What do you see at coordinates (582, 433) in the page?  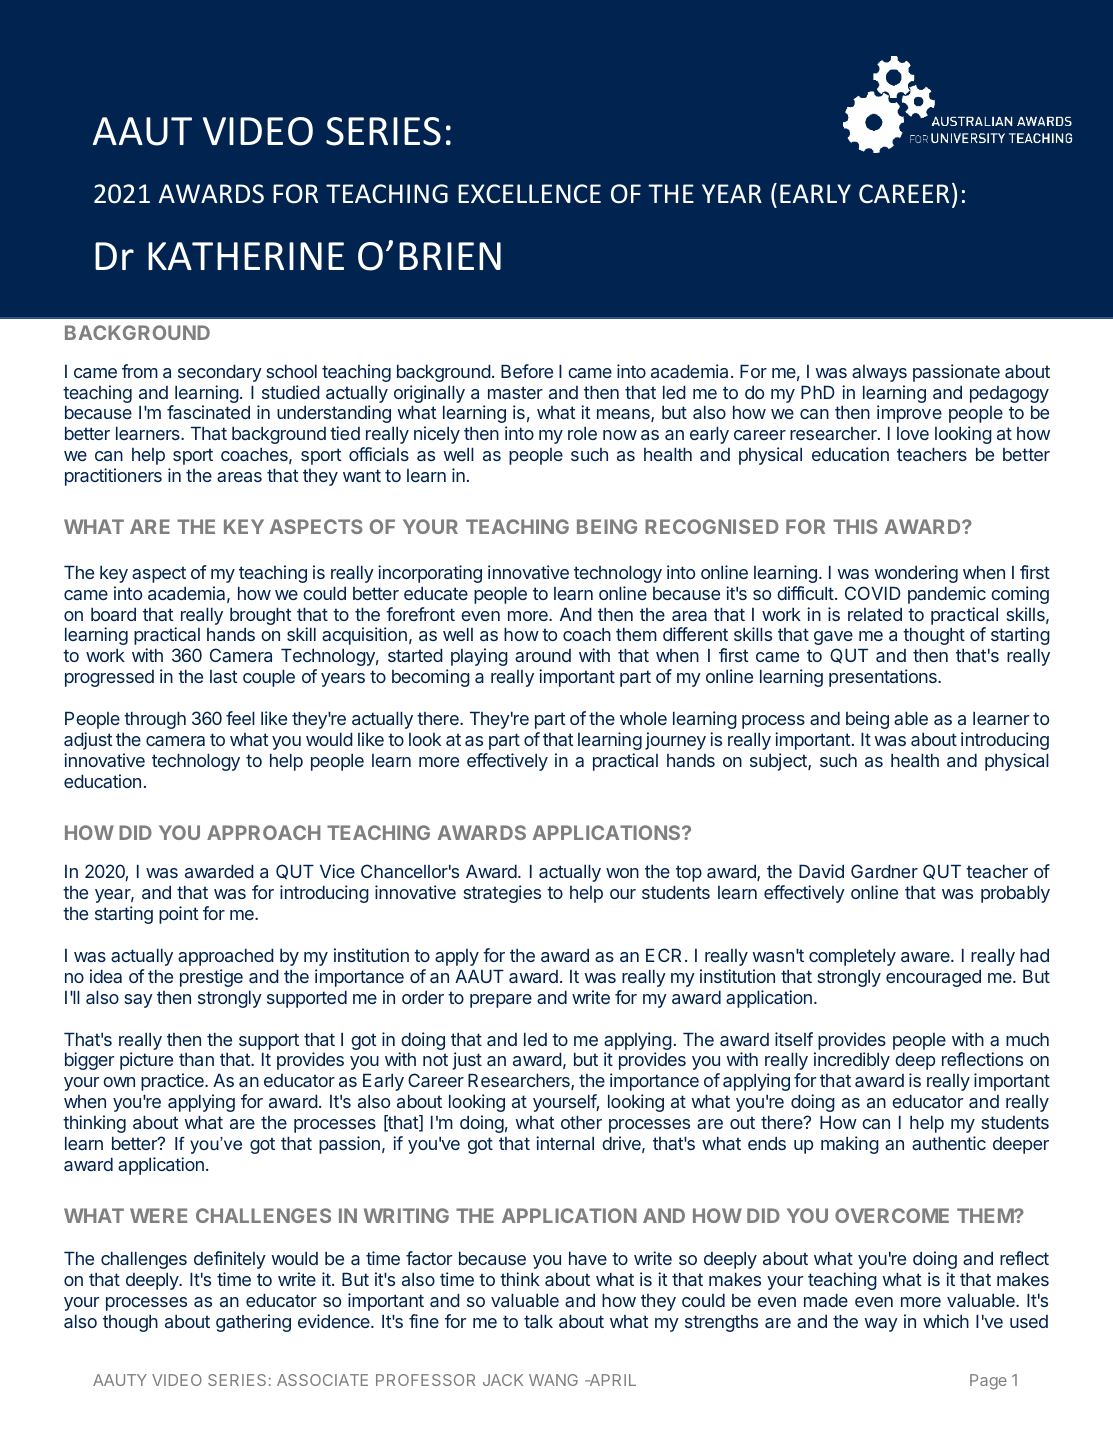 I see `role` at bounding box center [582, 433].
